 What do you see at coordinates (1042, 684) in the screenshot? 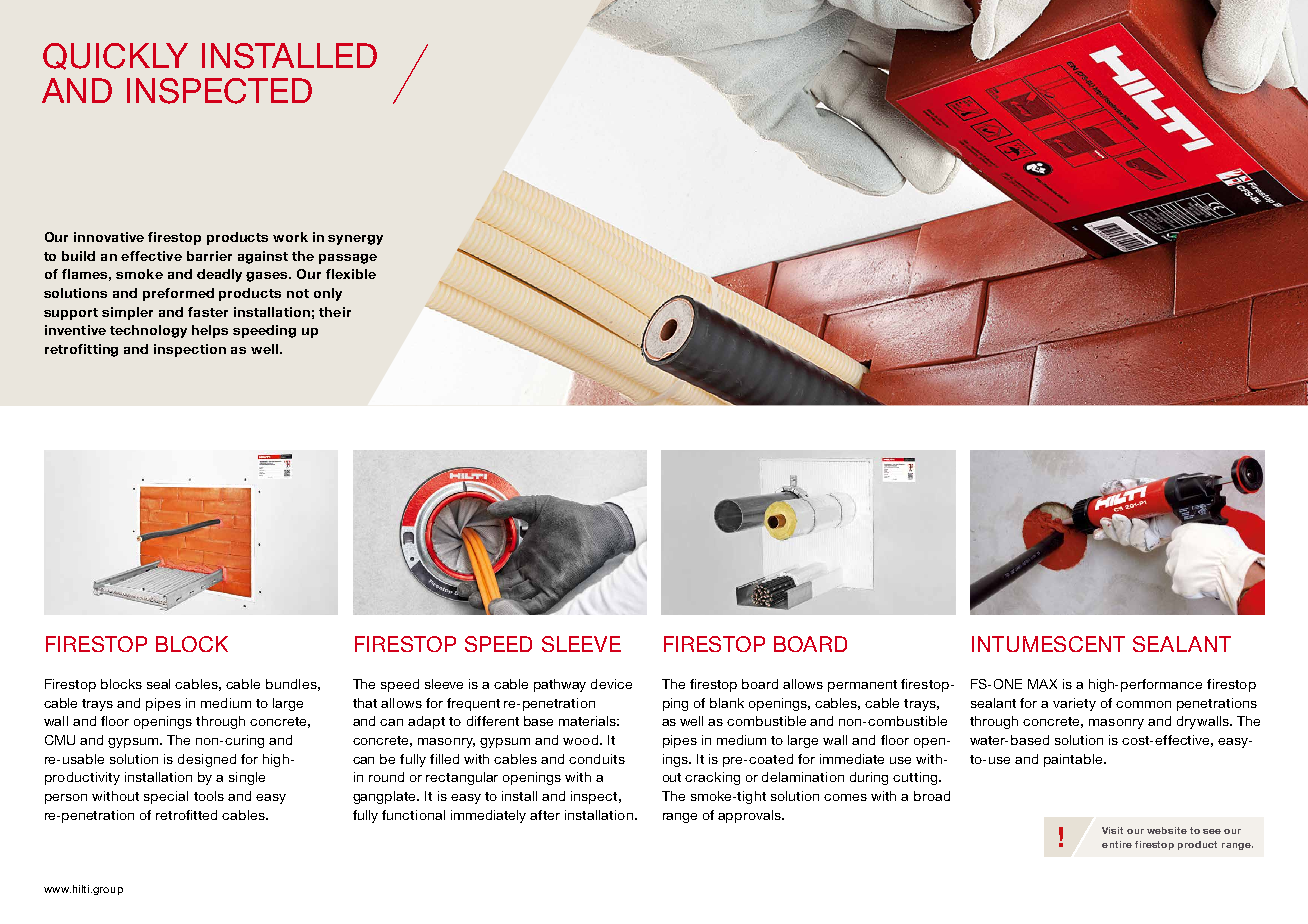
I see `MAX` at bounding box center [1042, 684].
